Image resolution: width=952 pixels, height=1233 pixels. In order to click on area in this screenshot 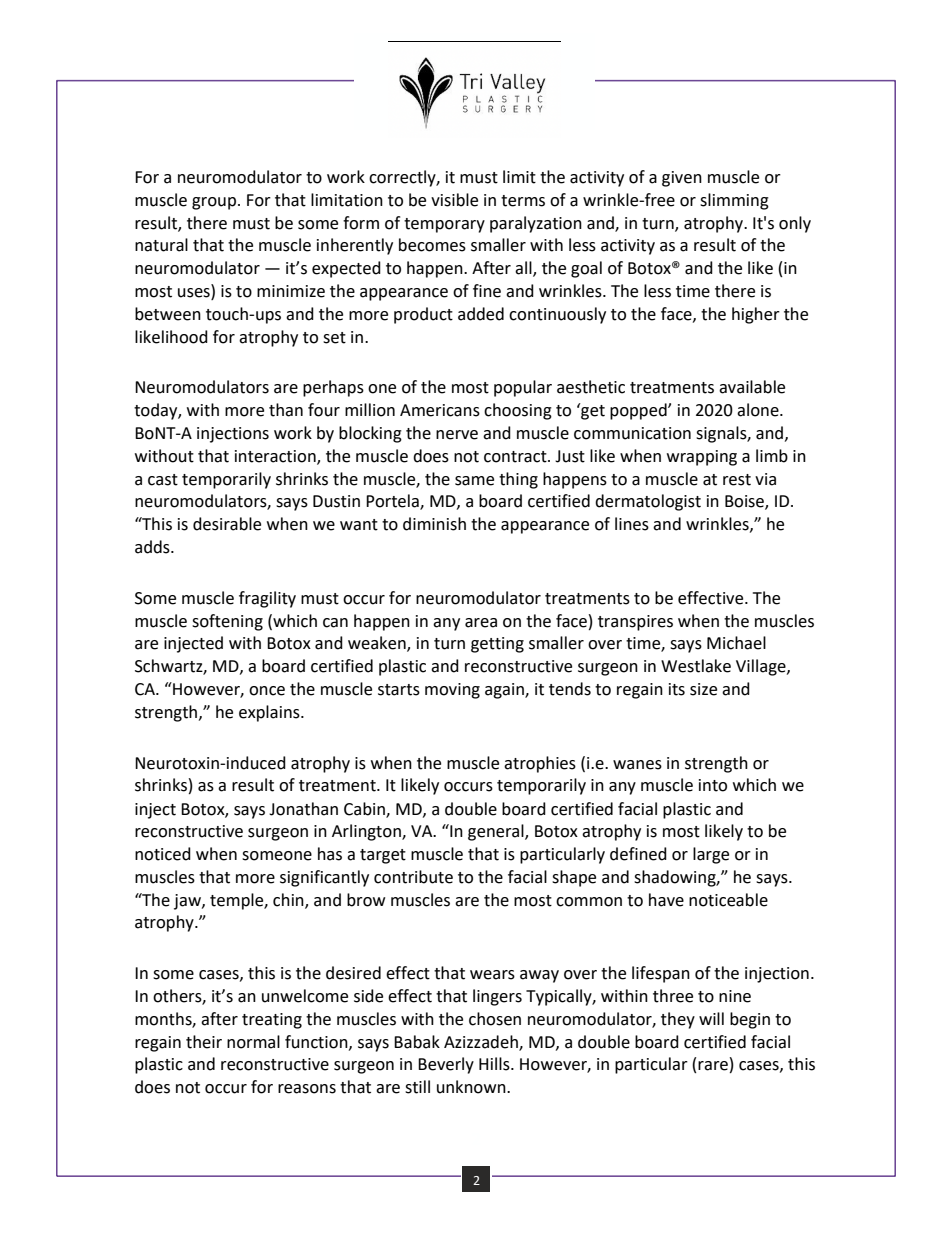, I will do `click(481, 623)`.
